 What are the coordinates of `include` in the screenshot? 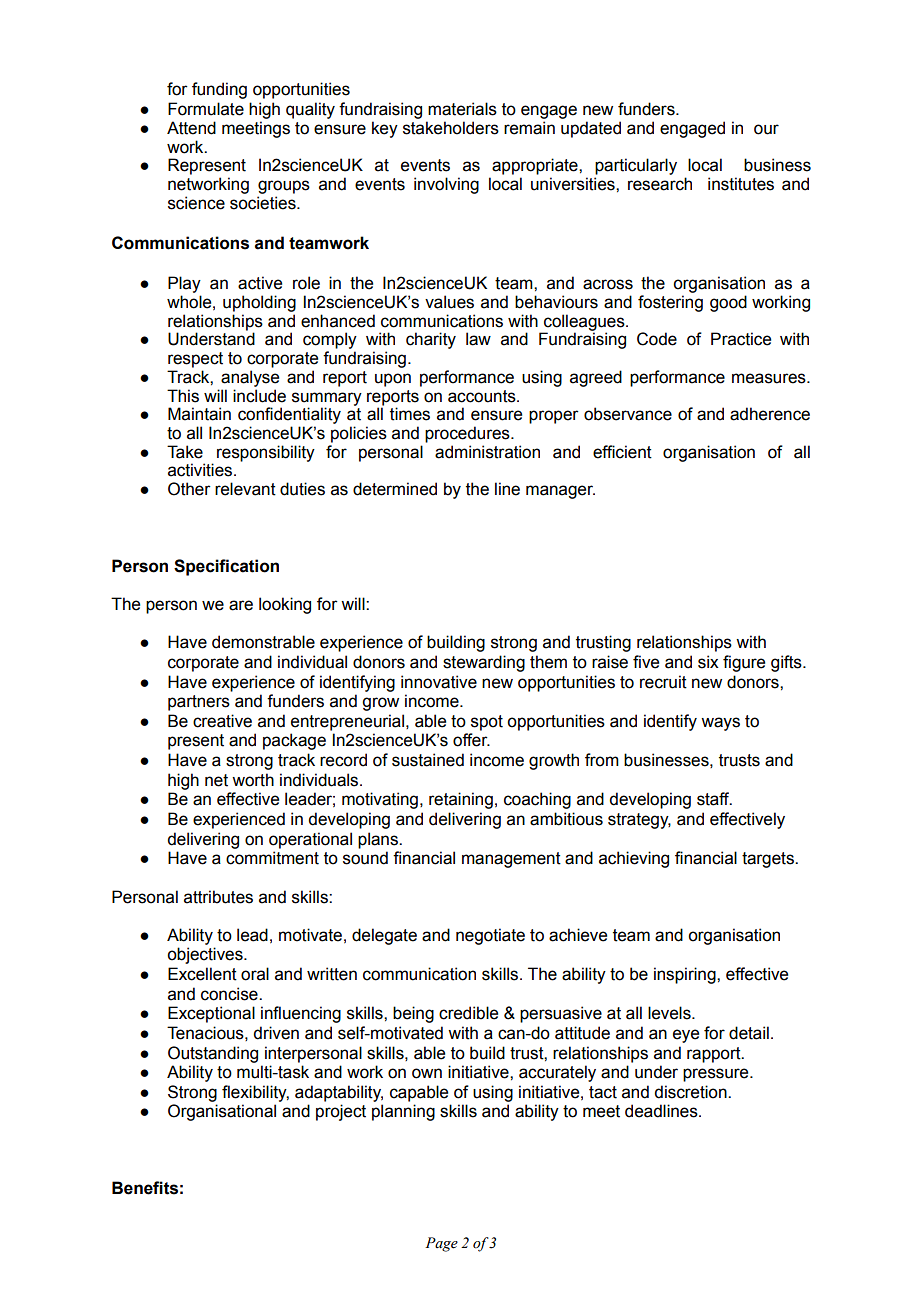 It's located at (259, 396).
